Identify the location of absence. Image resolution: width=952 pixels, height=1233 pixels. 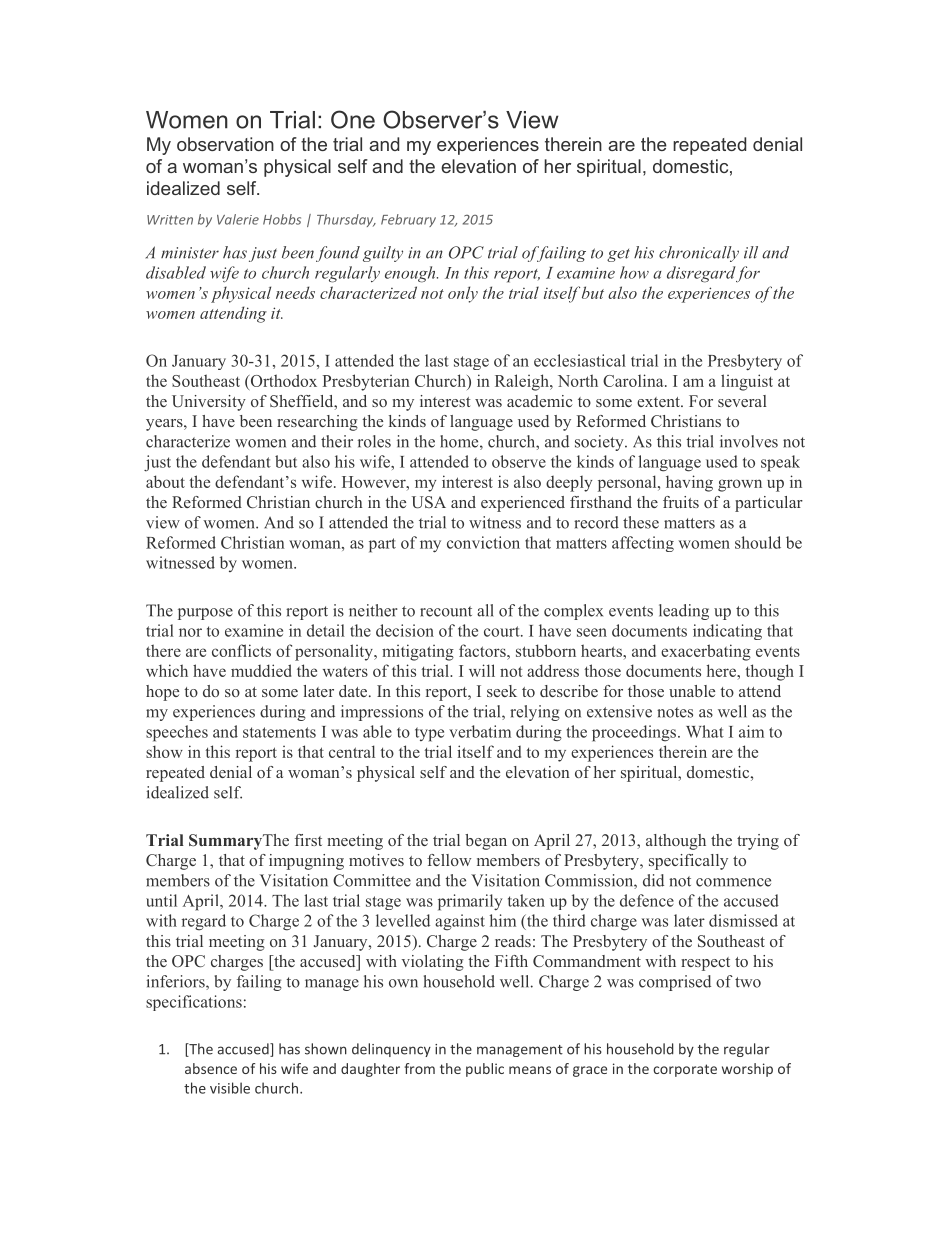
(211, 1068).
